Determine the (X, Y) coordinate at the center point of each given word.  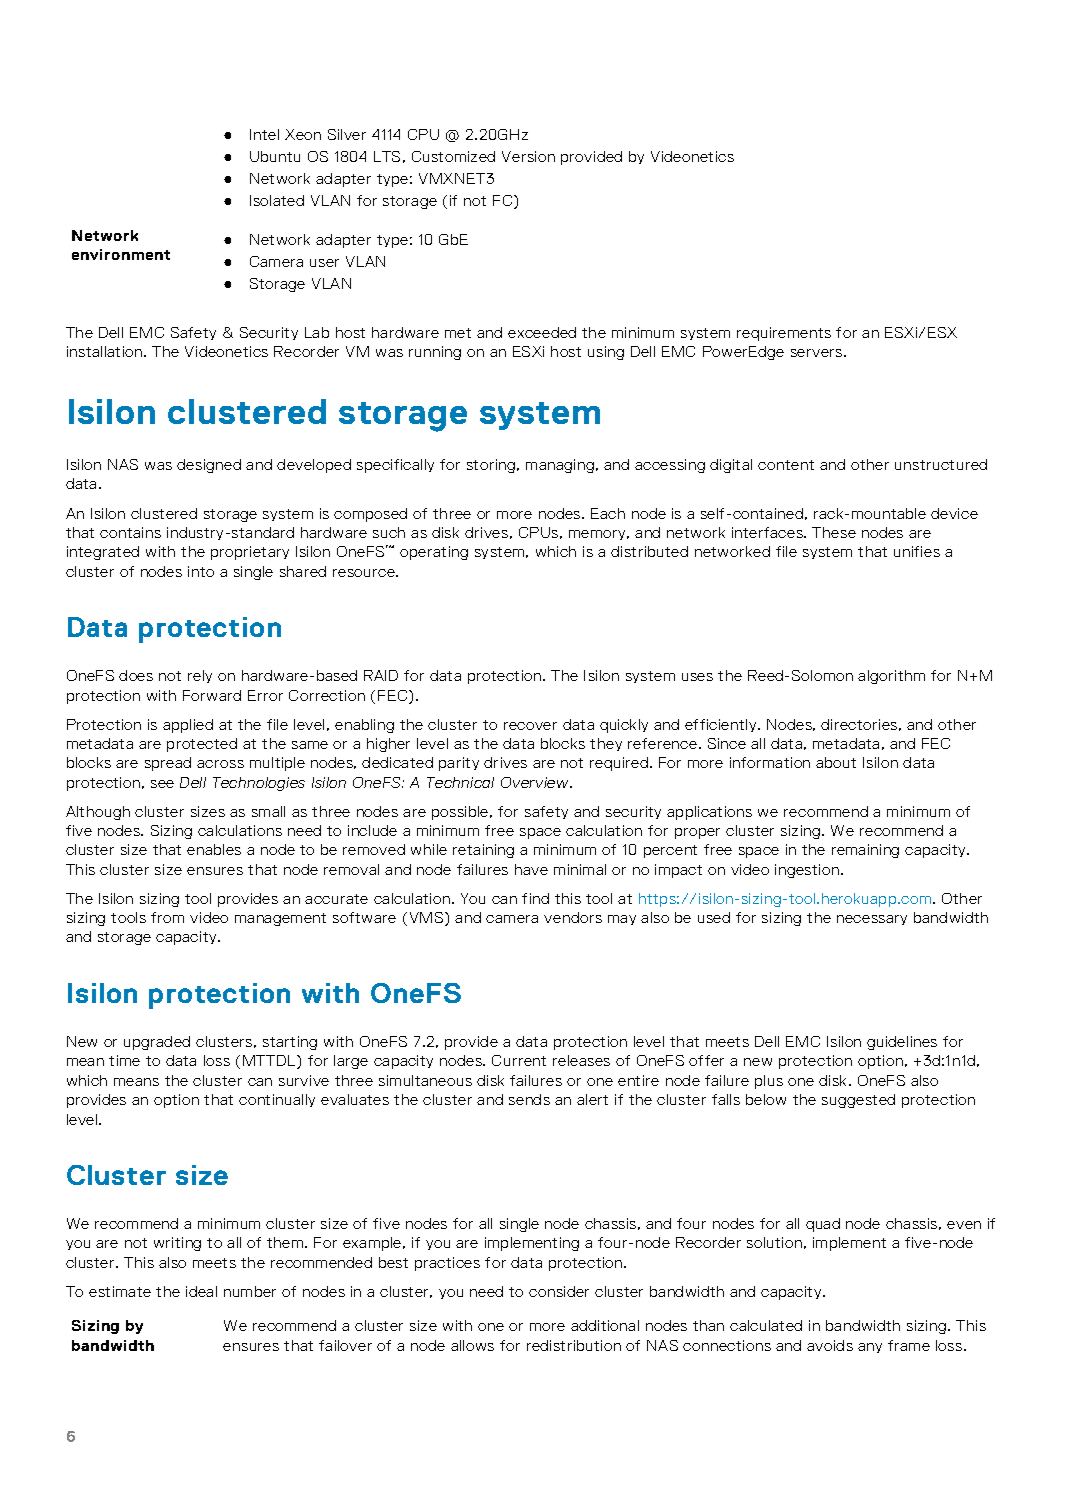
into (201, 571)
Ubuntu (275, 156)
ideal (201, 1291)
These (834, 532)
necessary (872, 920)
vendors (573, 917)
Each (608, 513)
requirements (784, 334)
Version (528, 156)
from (167, 917)
